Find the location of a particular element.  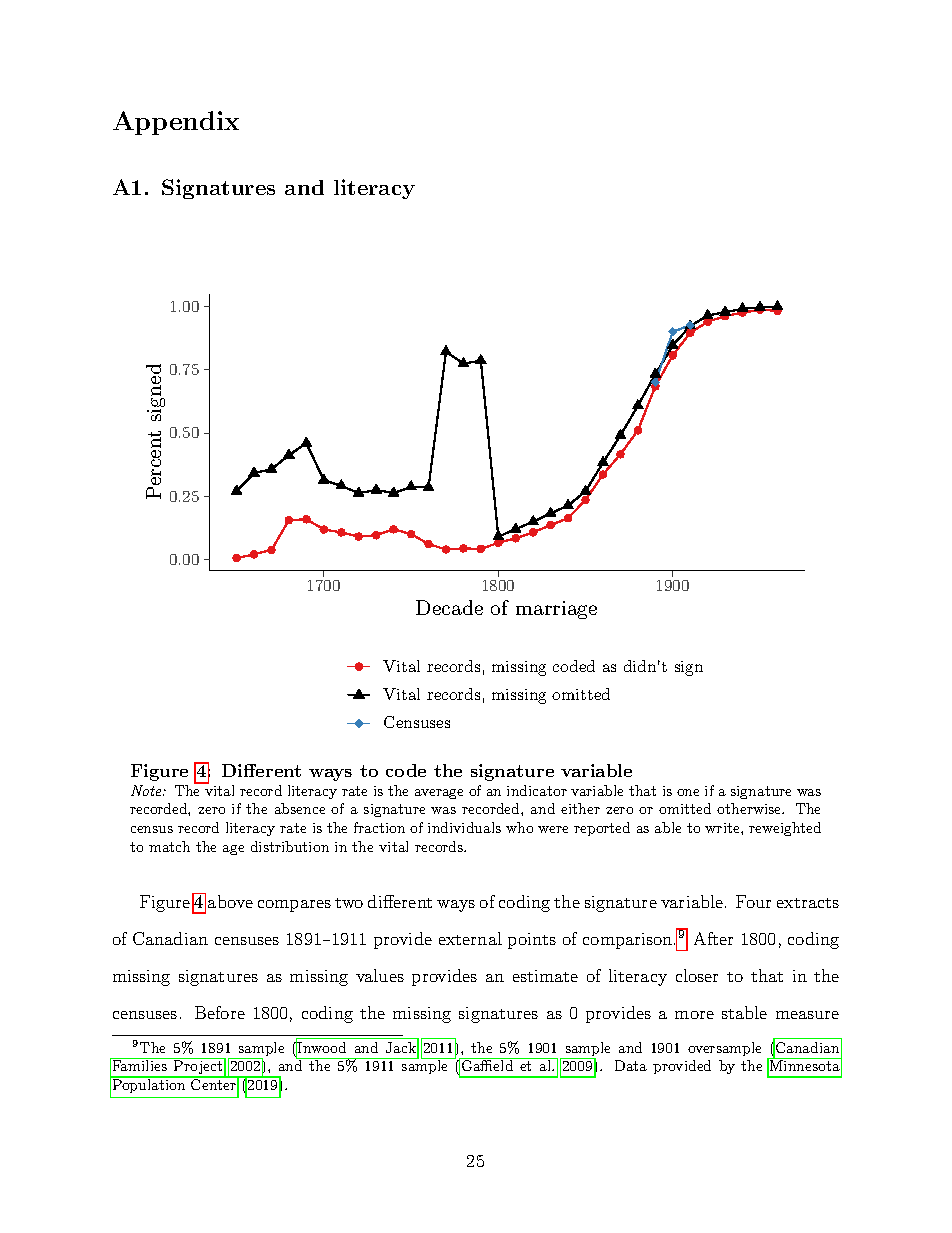

write is located at coordinates (723, 828).
